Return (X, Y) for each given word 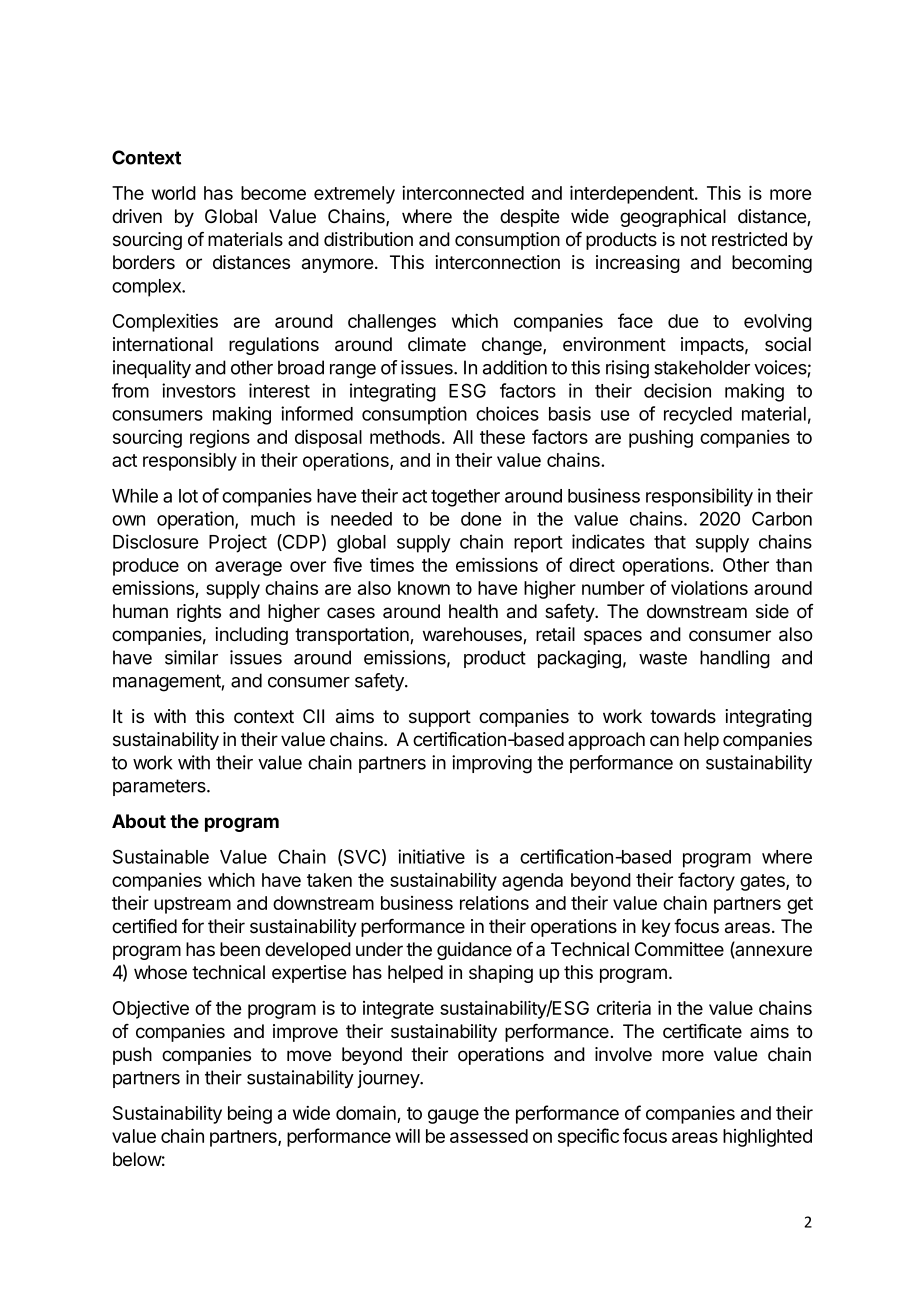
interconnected (463, 193)
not (694, 239)
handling (735, 659)
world (174, 193)
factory (706, 881)
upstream (192, 905)
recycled (698, 416)
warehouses (473, 635)
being (250, 1114)
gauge (453, 1116)
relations (494, 903)
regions (220, 439)
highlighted (767, 1138)
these (502, 437)
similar (191, 657)
